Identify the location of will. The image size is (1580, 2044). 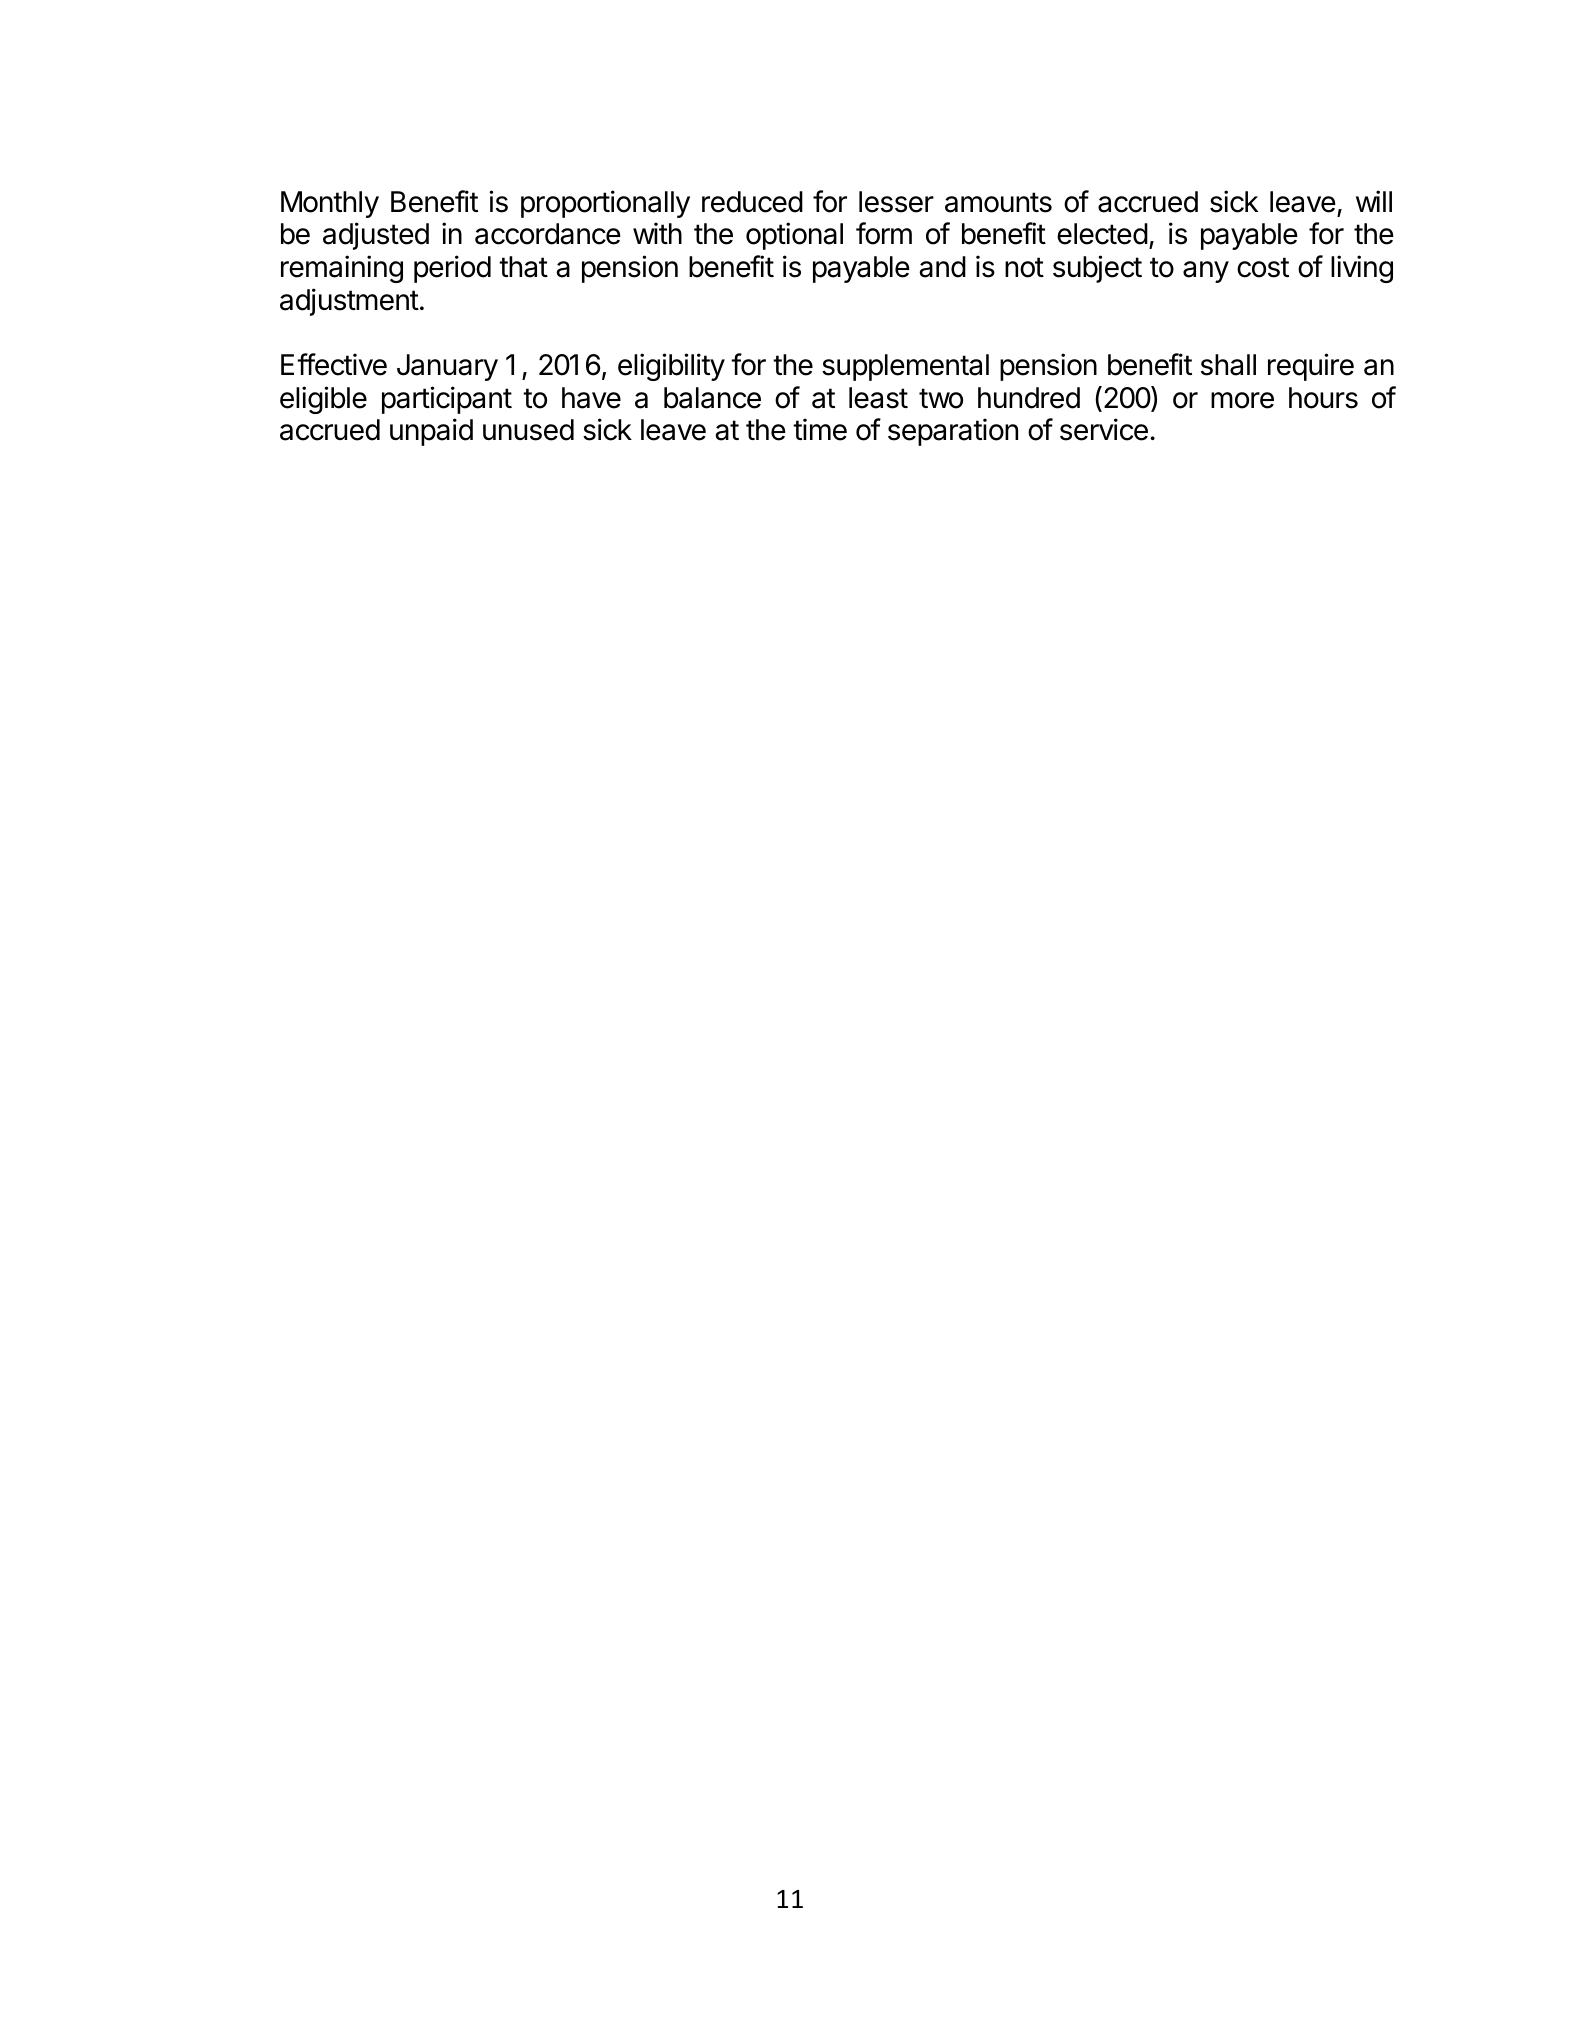
(1374, 201).
